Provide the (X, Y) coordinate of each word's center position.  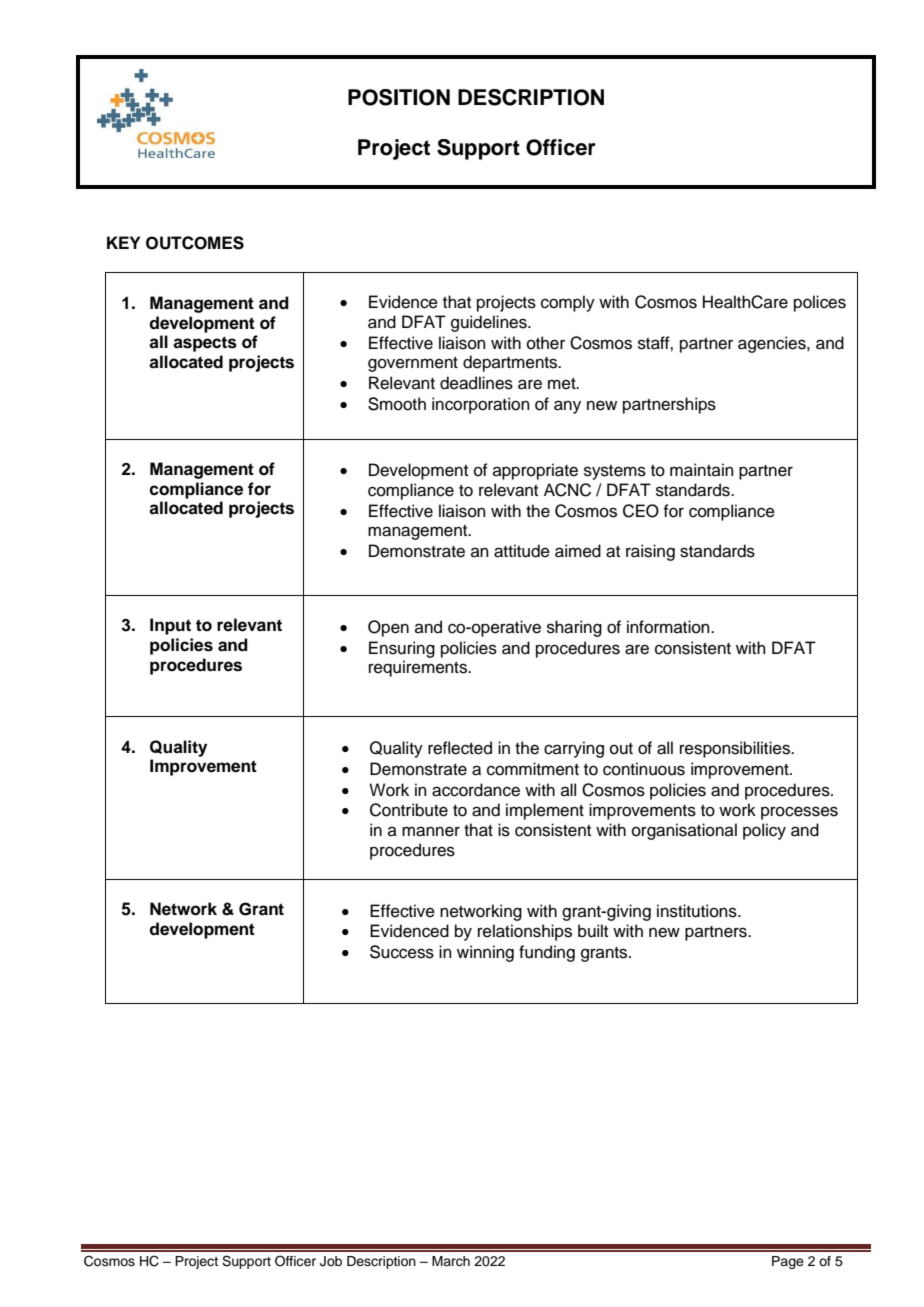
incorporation (481, 405)
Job (331, 1261)
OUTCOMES (195, 243)
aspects (205, 344)
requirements (419, 668)
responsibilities (736, 749)
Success (402, 952)
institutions (698, 911)
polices (820, 303)
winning (485, 953)
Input (170, 626)
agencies (773, 344)
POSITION (399, 97)
